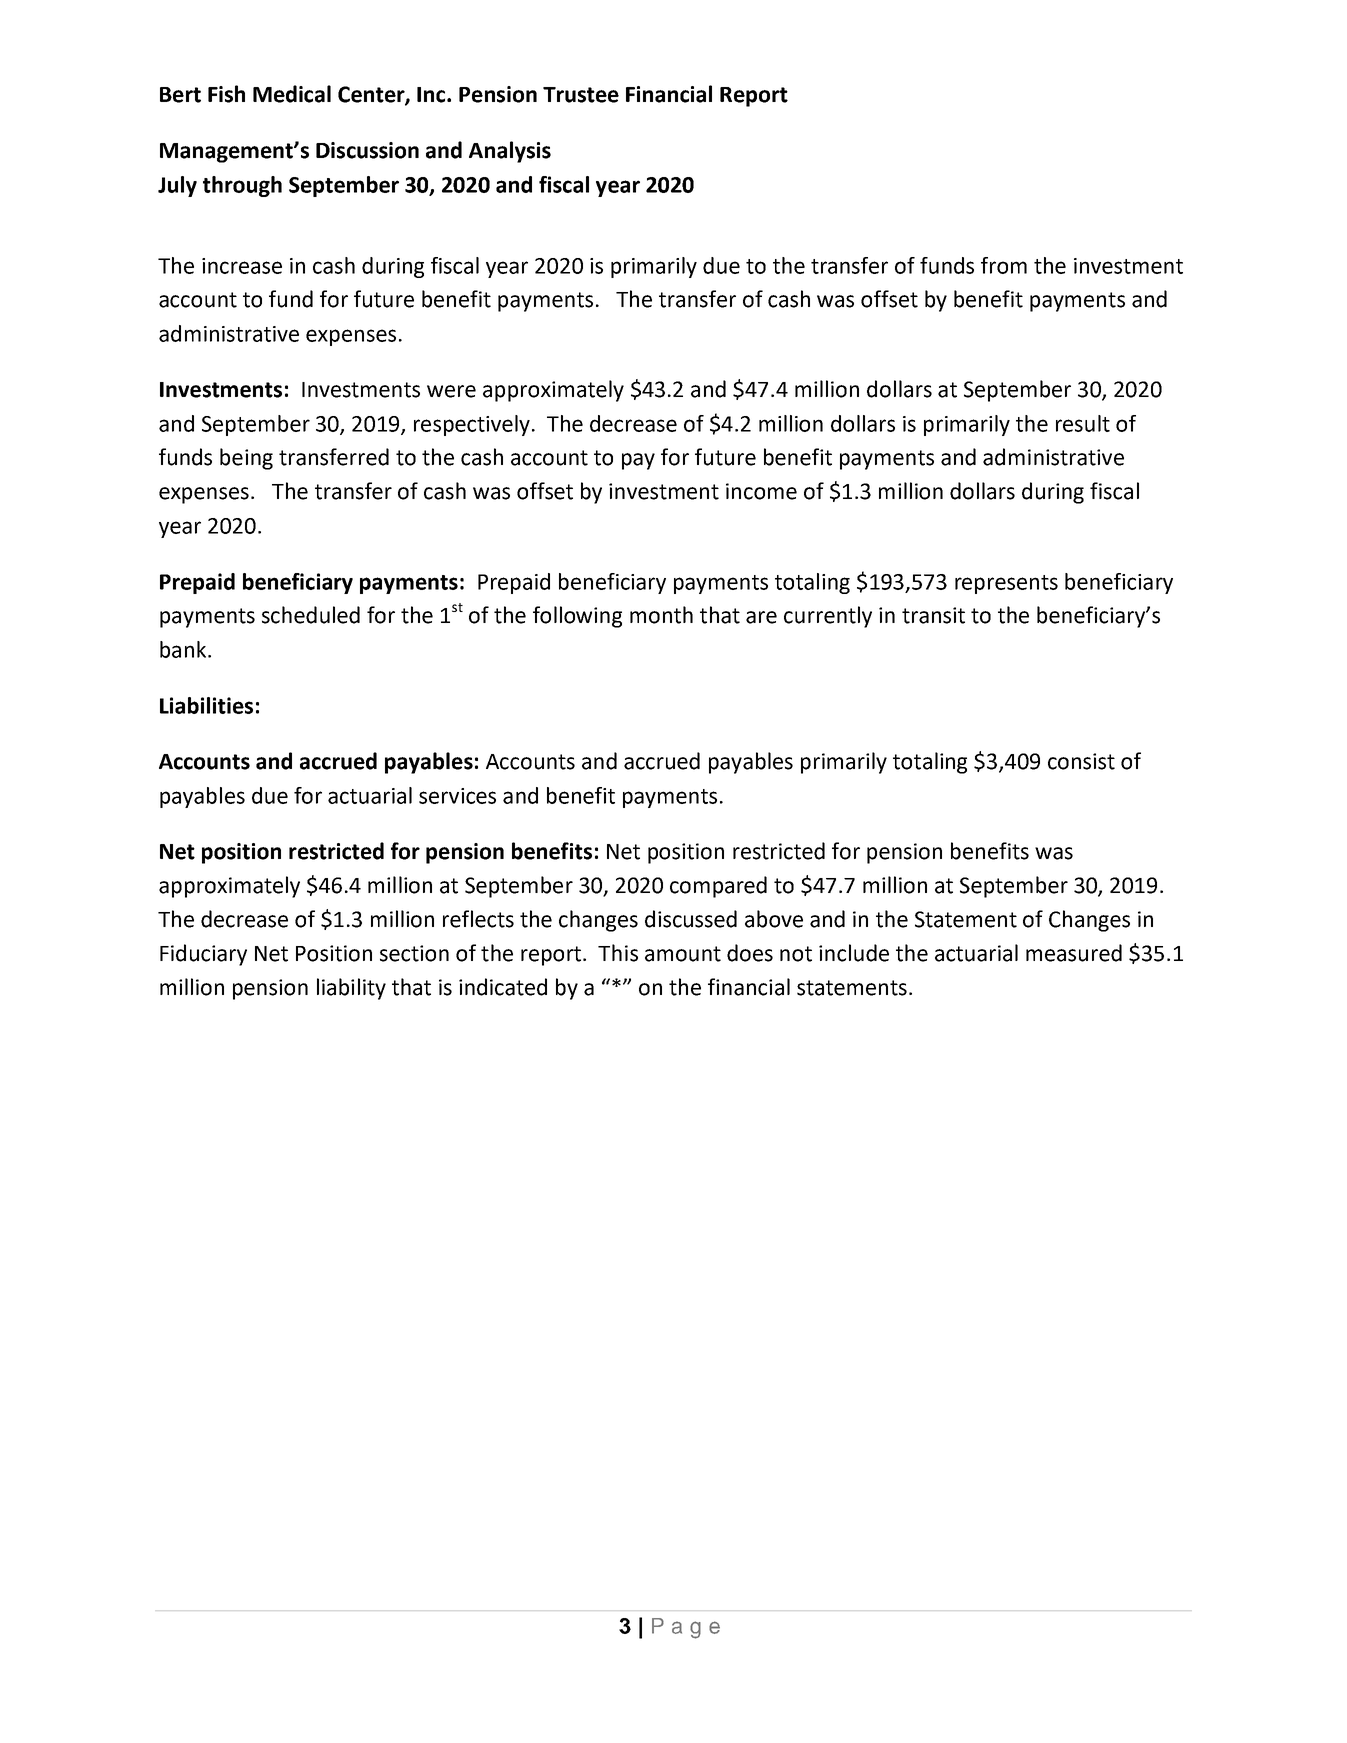 The height and width of the page is (1743, 1347). I want to click on scheduled, so click(311, 615).
